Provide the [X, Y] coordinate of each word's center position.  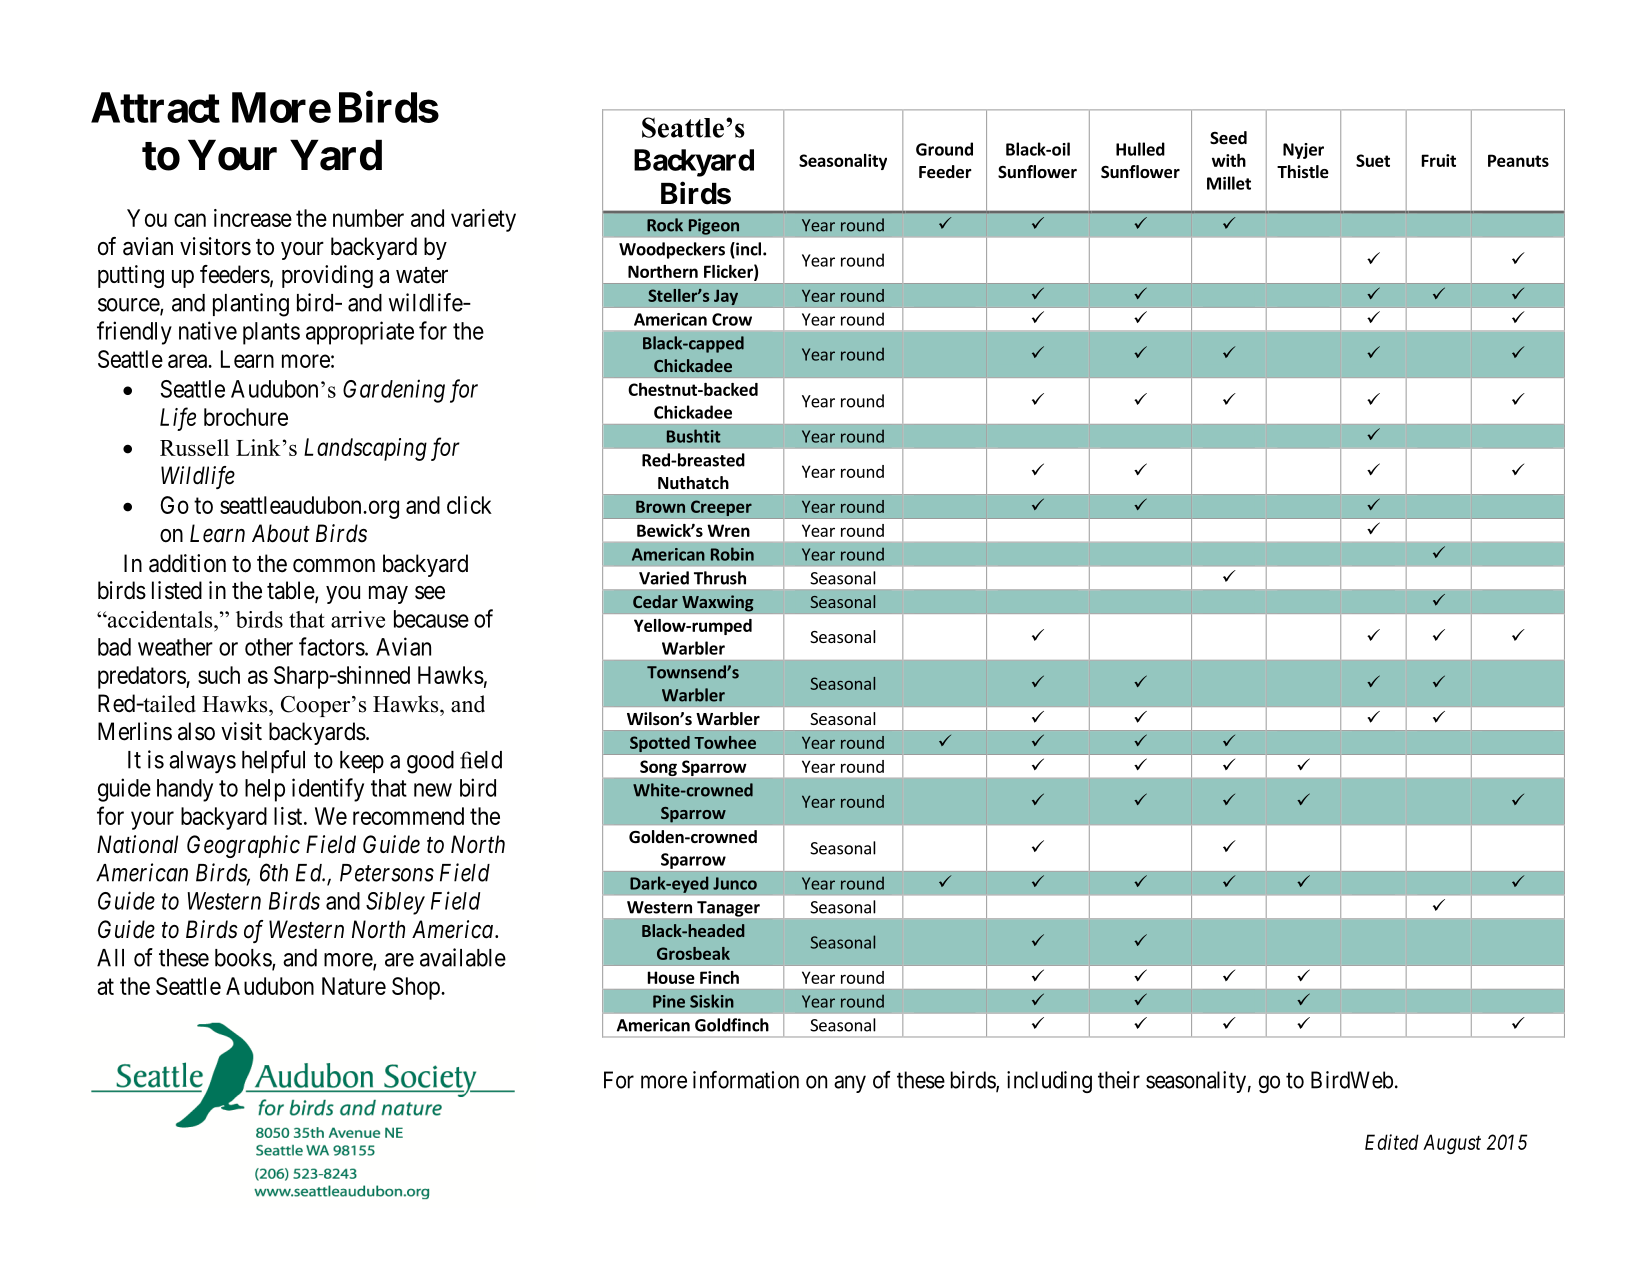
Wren [728, 530]
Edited [1392, 1142]
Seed [1228, 138]
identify [328, 790]
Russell [194, 447]
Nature [354, 986]
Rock [665, 225]
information [746, 1080]
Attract [155, 107]
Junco [735, 883]
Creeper [721, 509]
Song [658, 768]
